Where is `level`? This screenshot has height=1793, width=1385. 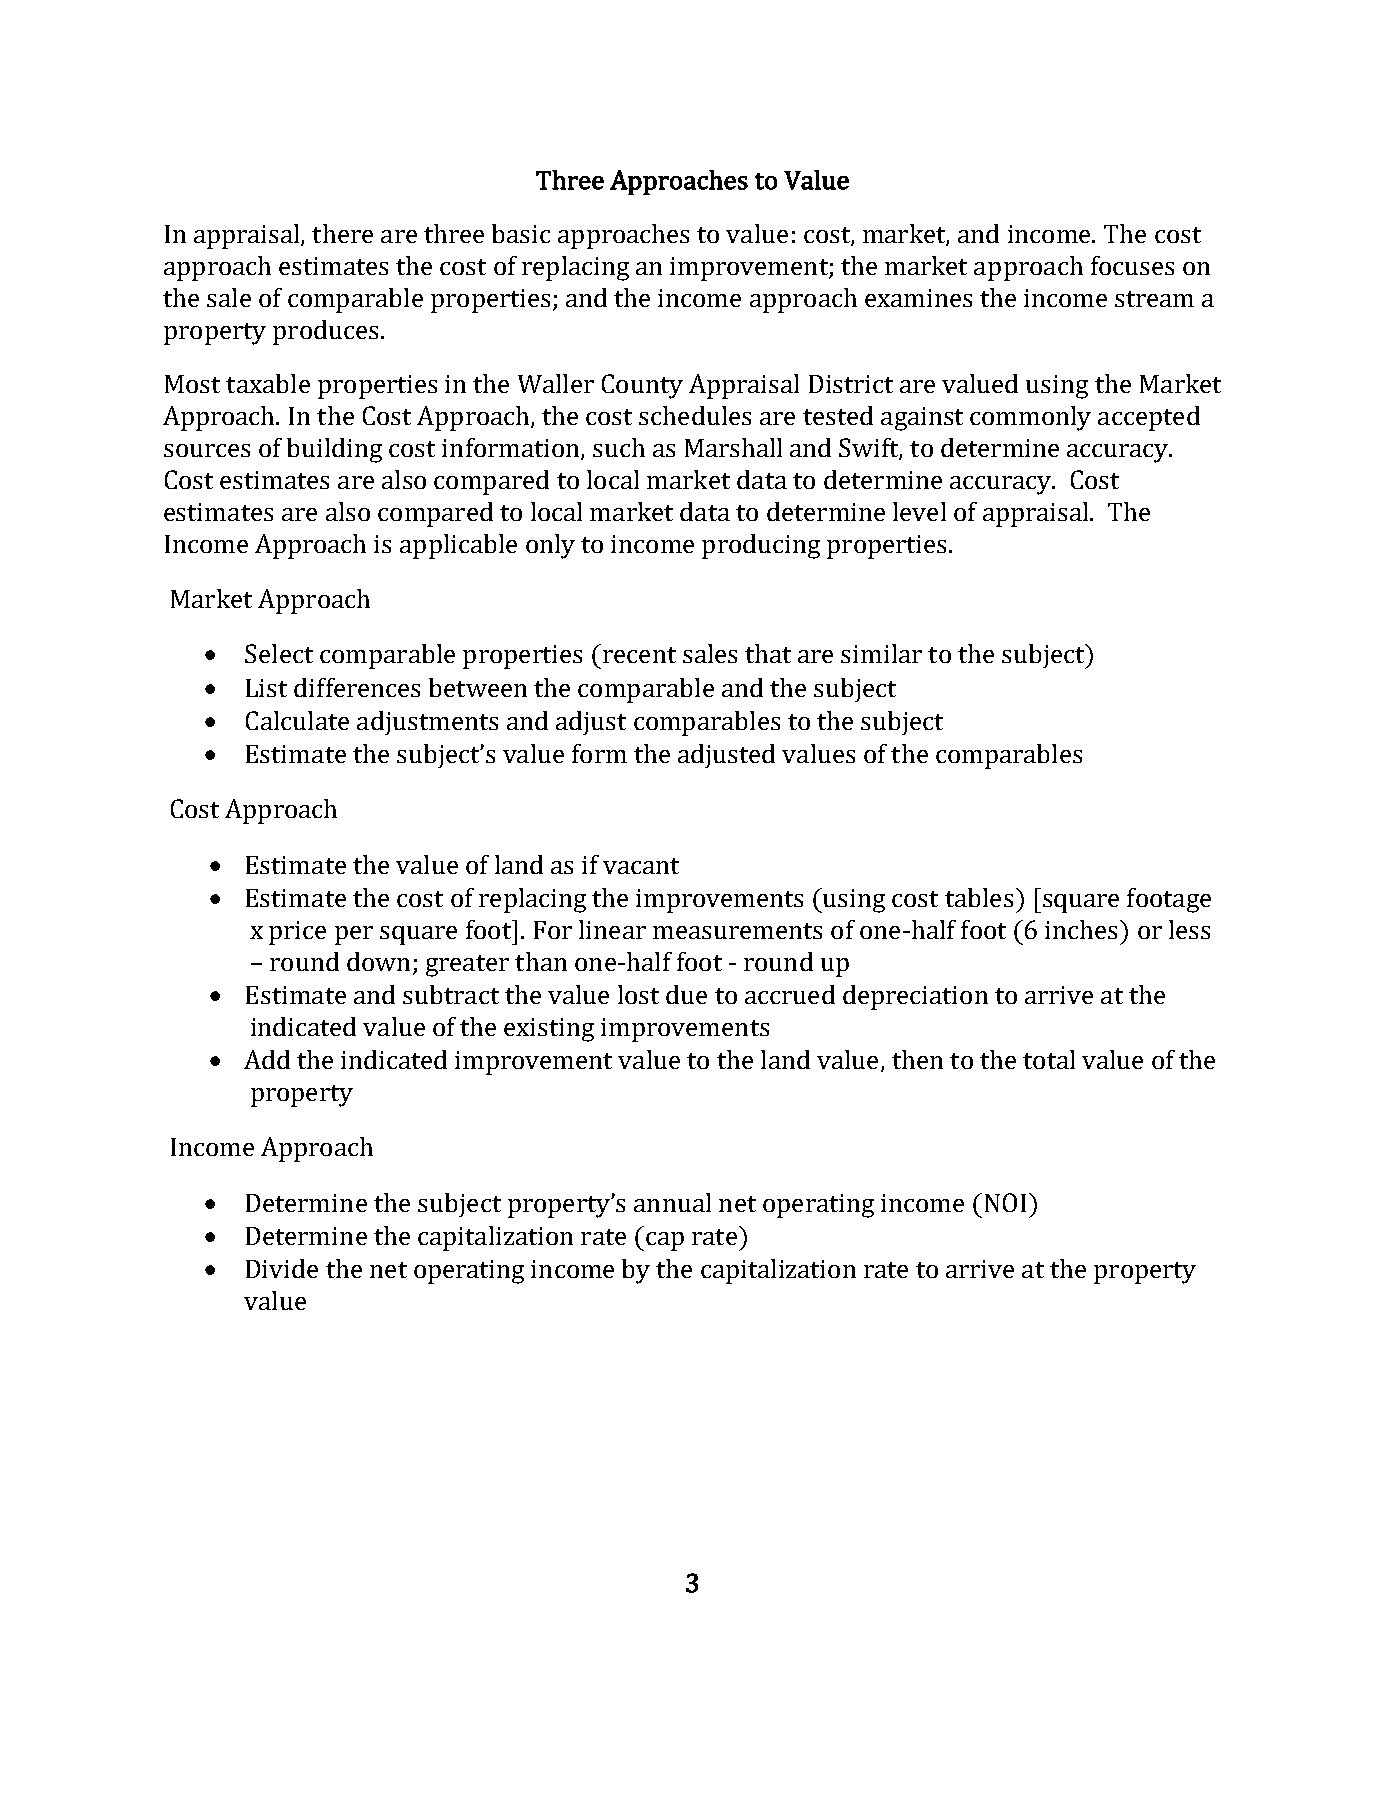
level is located at coordinates (919, 511).
